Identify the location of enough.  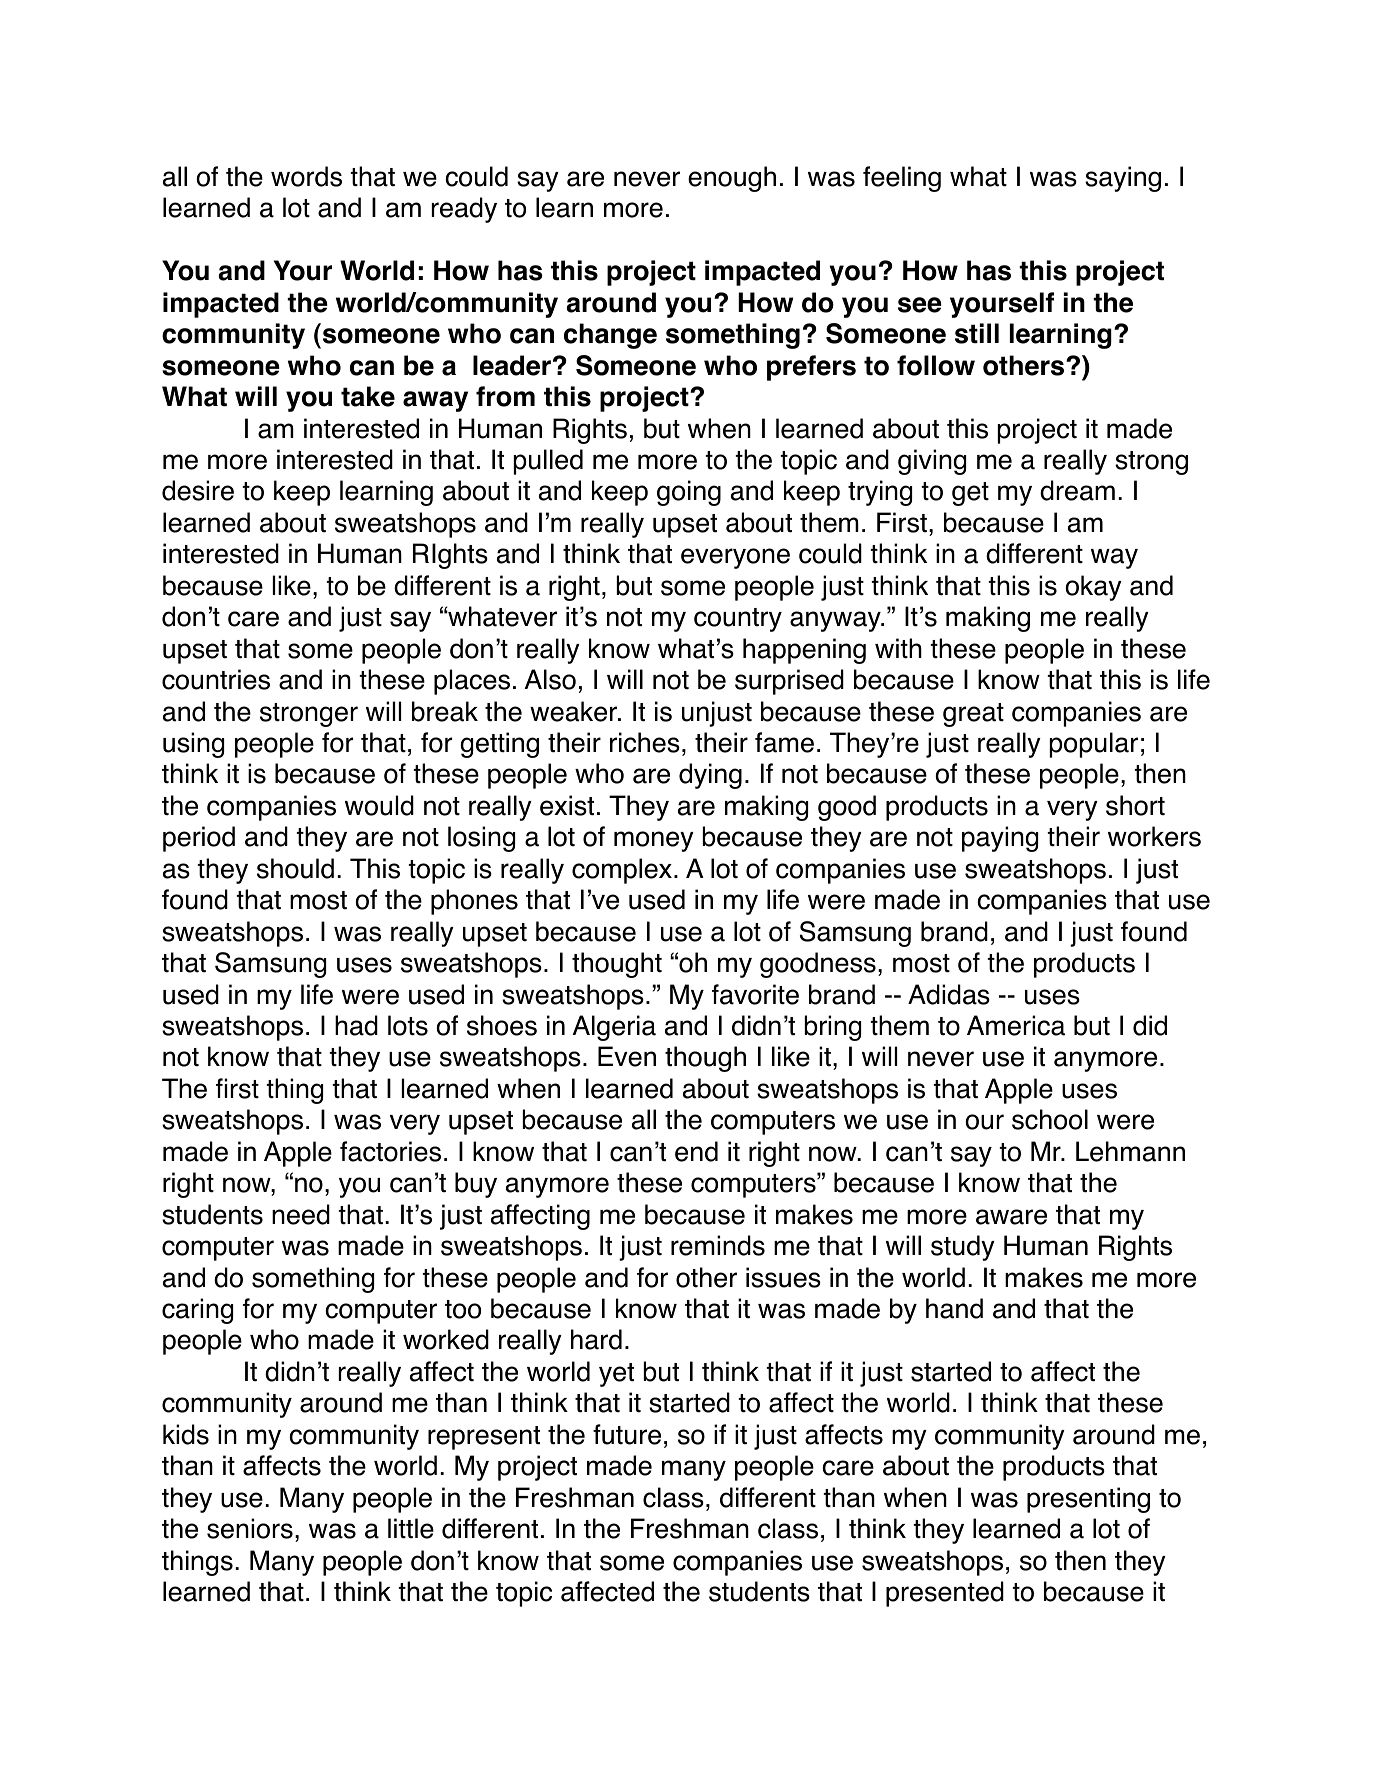
(732, 179).
